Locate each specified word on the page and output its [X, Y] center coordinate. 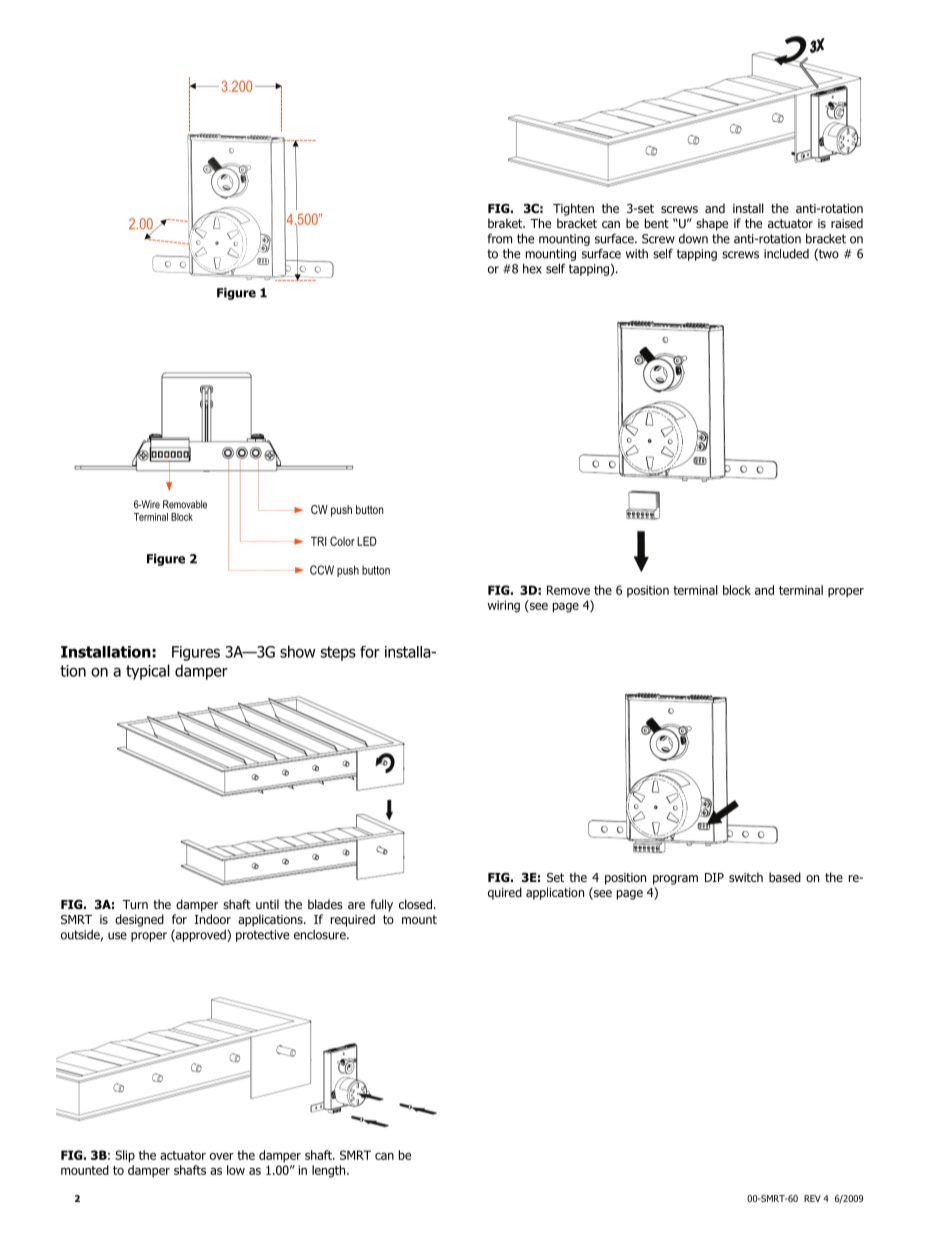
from [500, 238]
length [330, 1171]
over [222, 1156]
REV [812, 1198]
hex [532, 269]
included [786, 254]
